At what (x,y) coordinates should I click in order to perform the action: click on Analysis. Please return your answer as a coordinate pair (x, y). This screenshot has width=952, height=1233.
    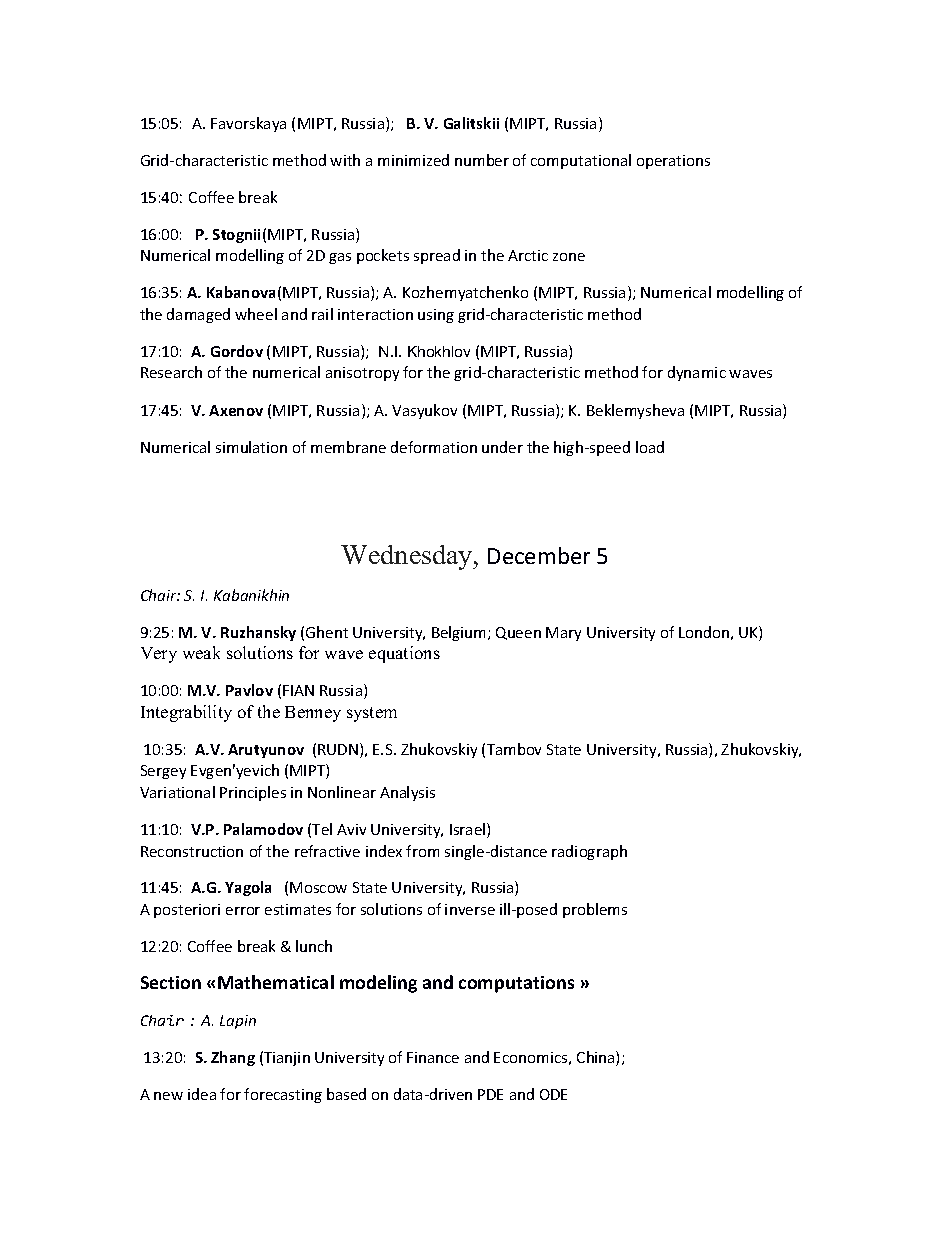
    Looking at the image, I should click on (407, 793).
